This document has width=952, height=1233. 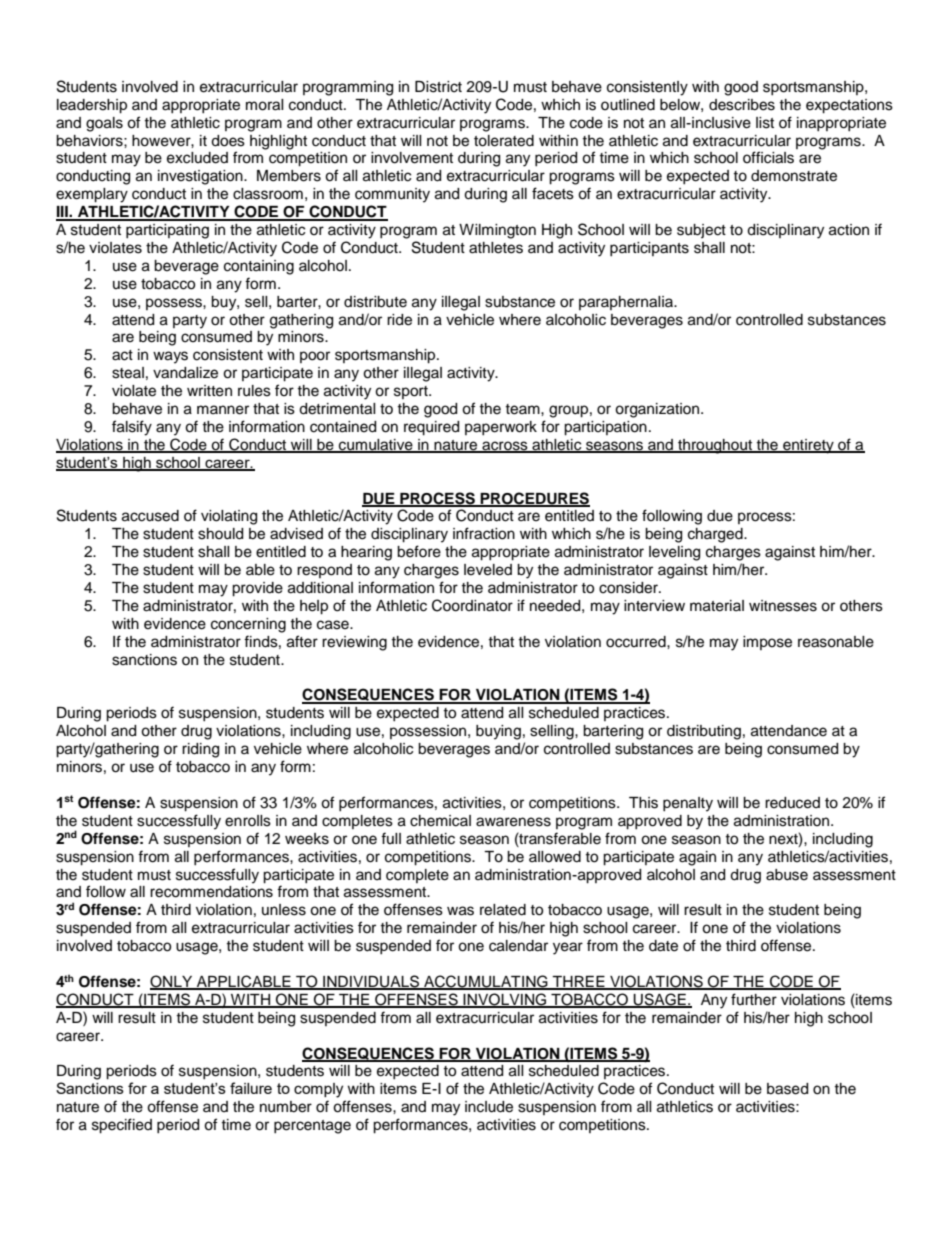 I want to click on witnesses, so click(x=783, y=606).
